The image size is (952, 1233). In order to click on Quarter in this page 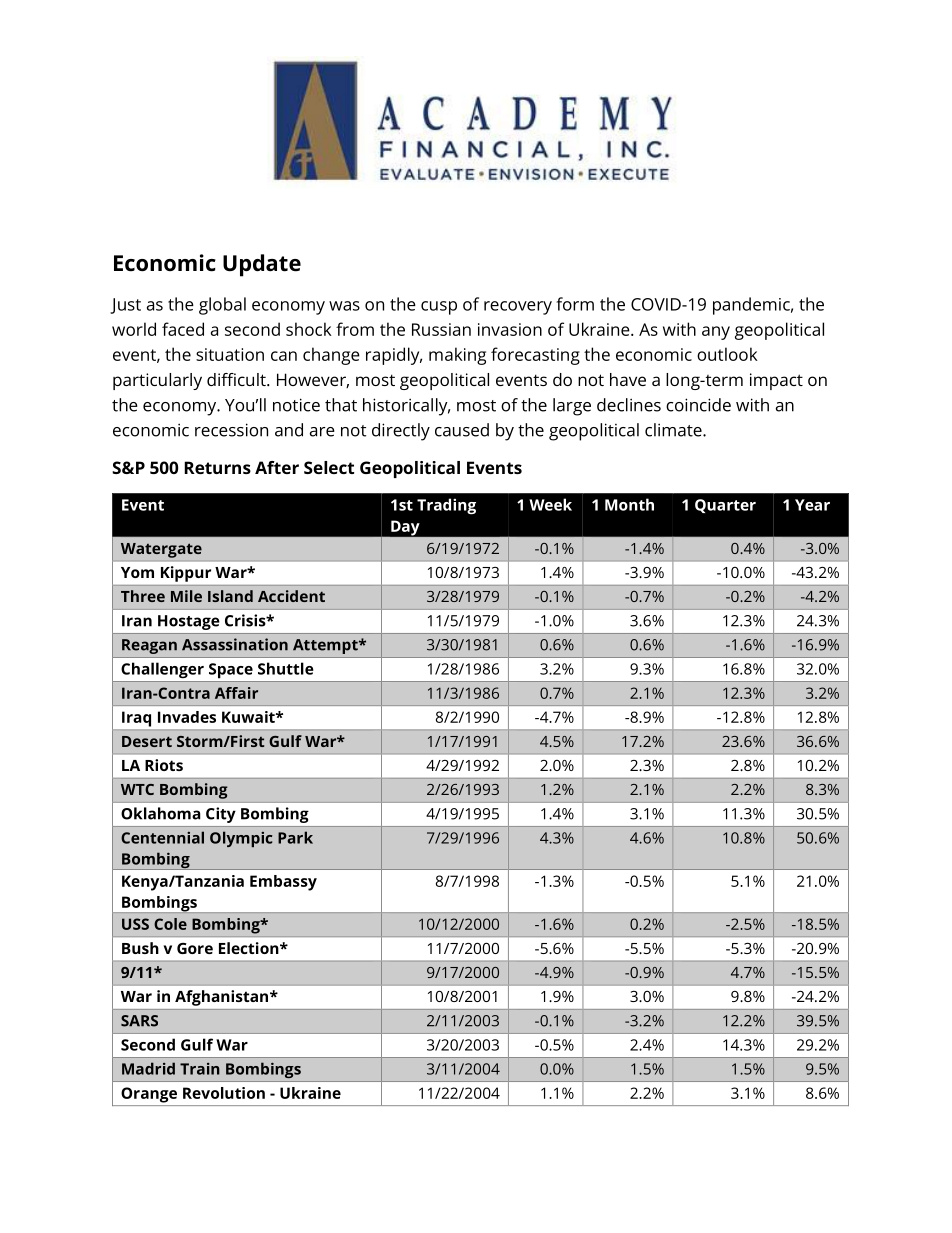, I will do `click(725, 506)`.
